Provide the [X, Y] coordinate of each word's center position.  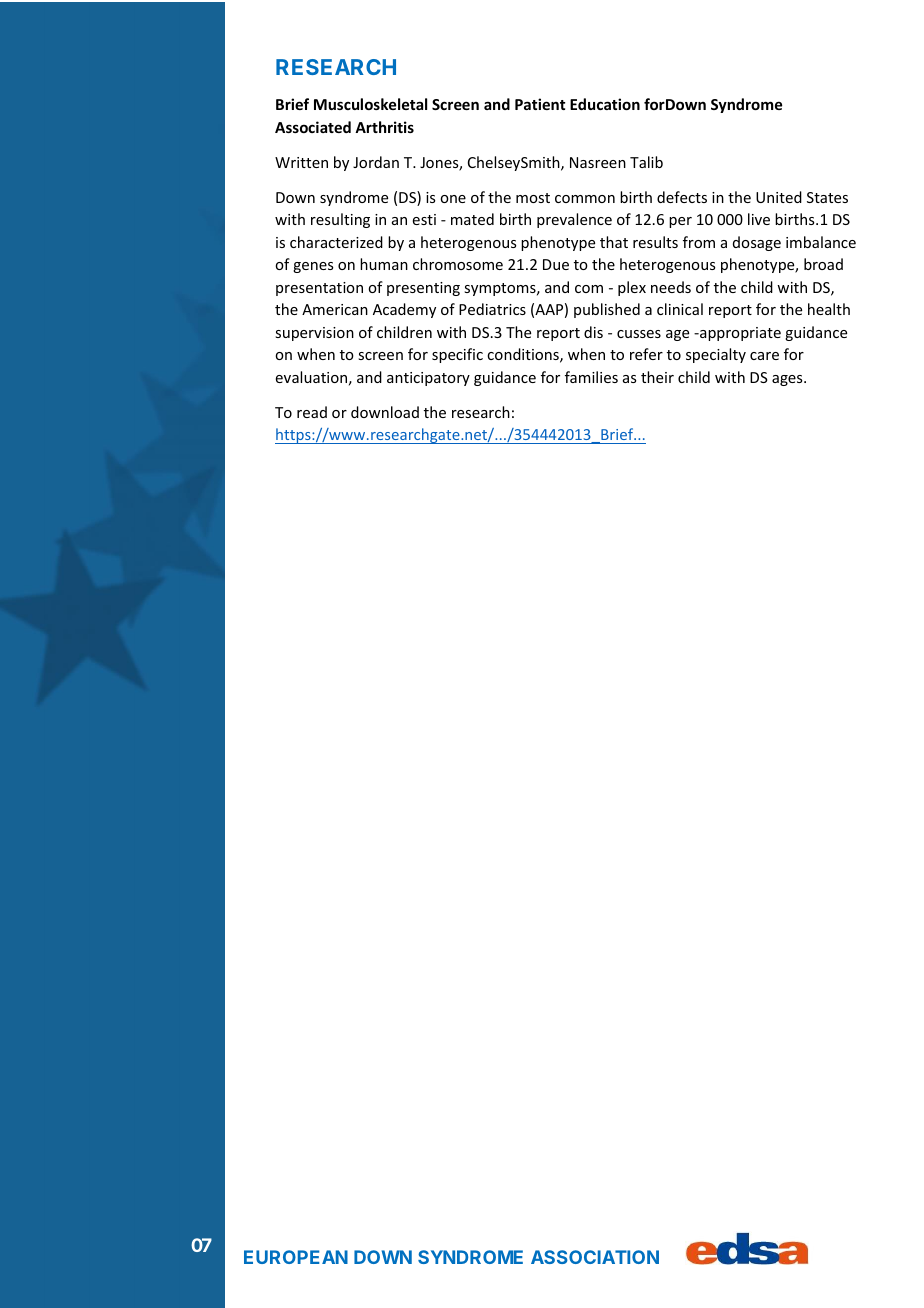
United [779, 197]
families [591, 377]
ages [788, 380]
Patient [540, 104]
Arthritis [384, 127]
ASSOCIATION [595, 1257]
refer [646, 354]
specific [457, 355]
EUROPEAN [296, 1257]
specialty [716, 355]
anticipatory [428, 379]
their [657, 377]
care [764, 356]
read [312, 412]
